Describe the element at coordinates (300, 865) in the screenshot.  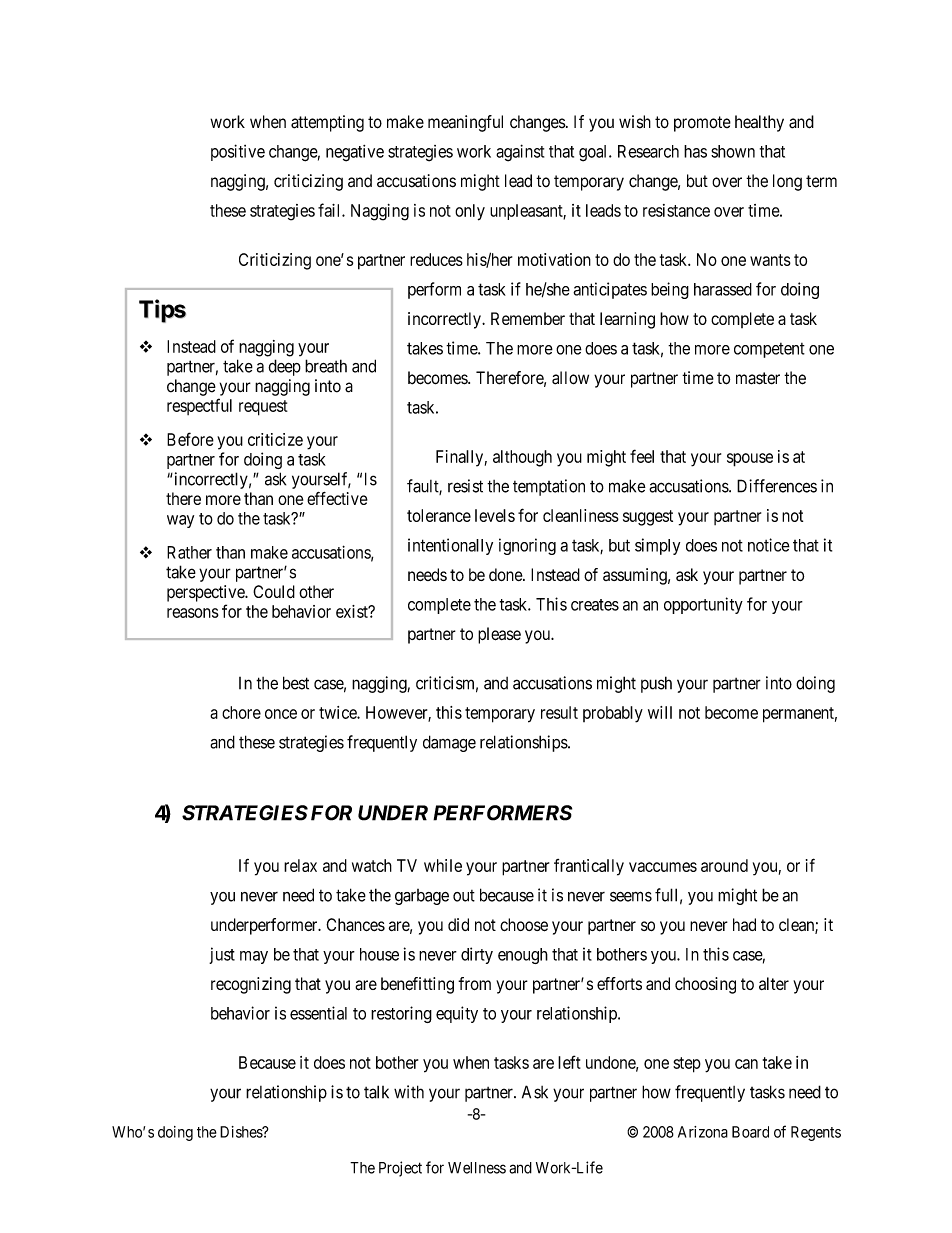
I see `relax` at that location.
